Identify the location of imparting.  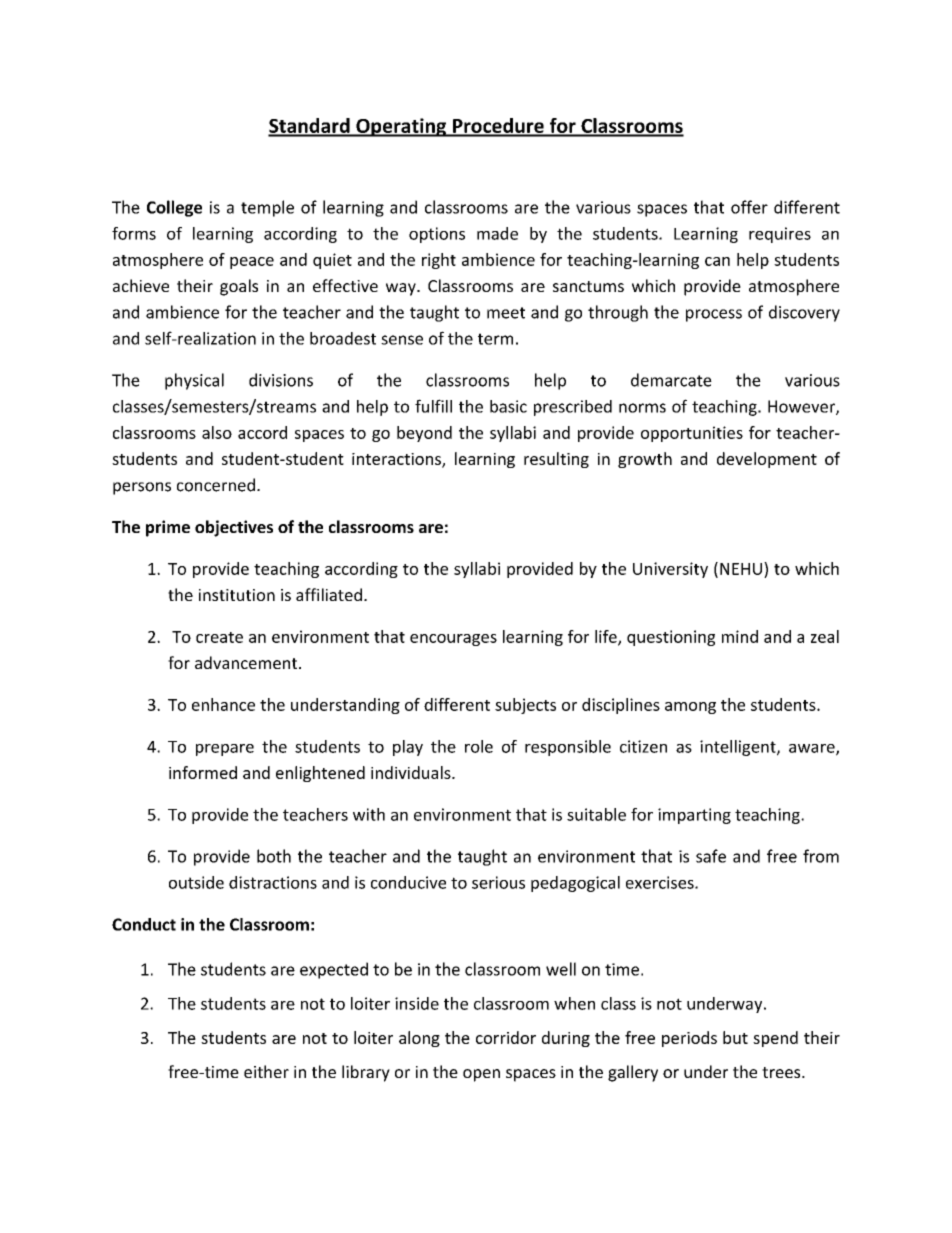
(694, 816).
